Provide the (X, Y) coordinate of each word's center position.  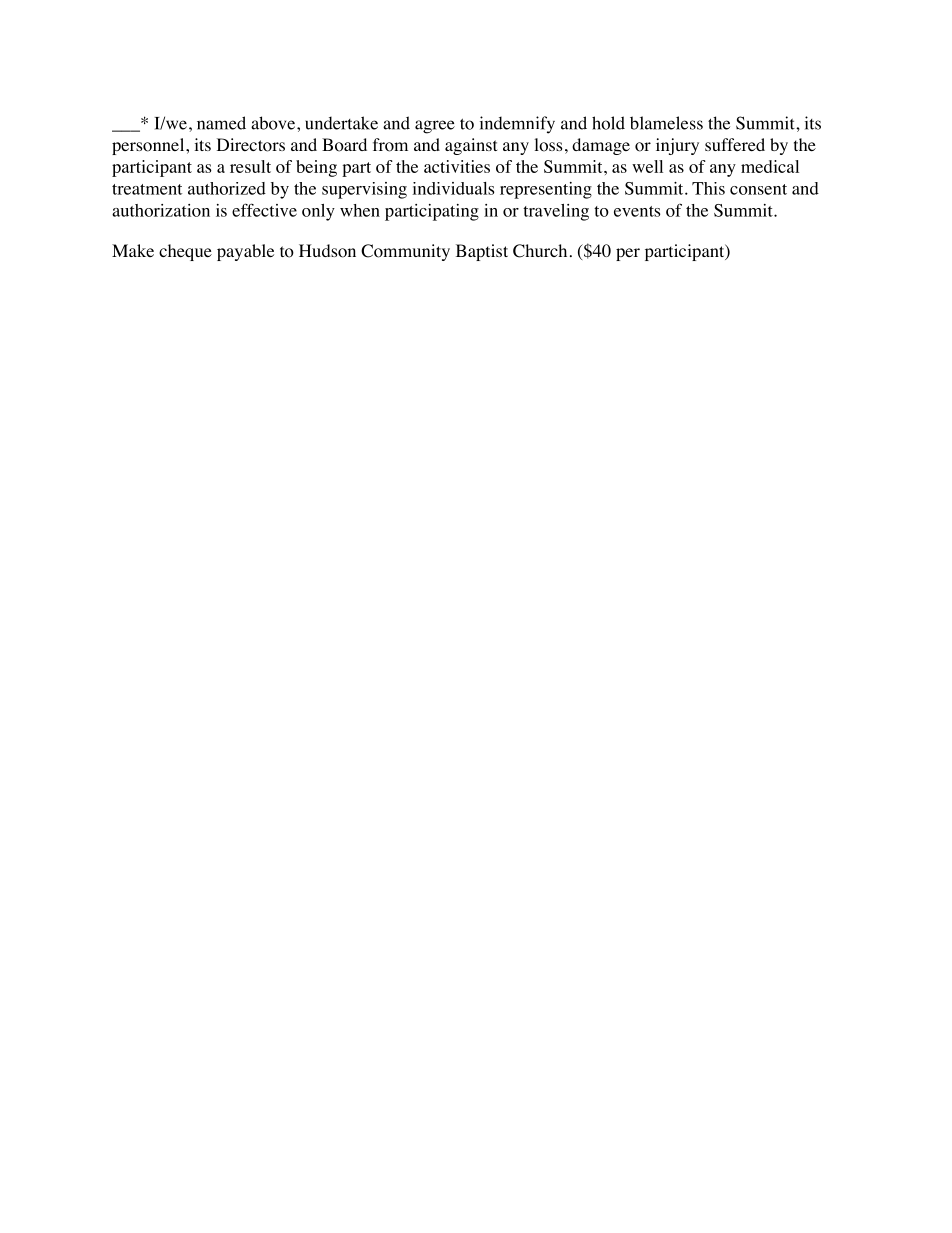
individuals (453, 188)
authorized (227, 188)
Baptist (482, 252)
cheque (185, 252)
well (647, 166)
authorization (161, 210)
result (250, 166)
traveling (556, 212)
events (637, 211)
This (708, 188)
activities (457, 166)
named (221, 123)
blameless (666, 123)
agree (435, 127)
